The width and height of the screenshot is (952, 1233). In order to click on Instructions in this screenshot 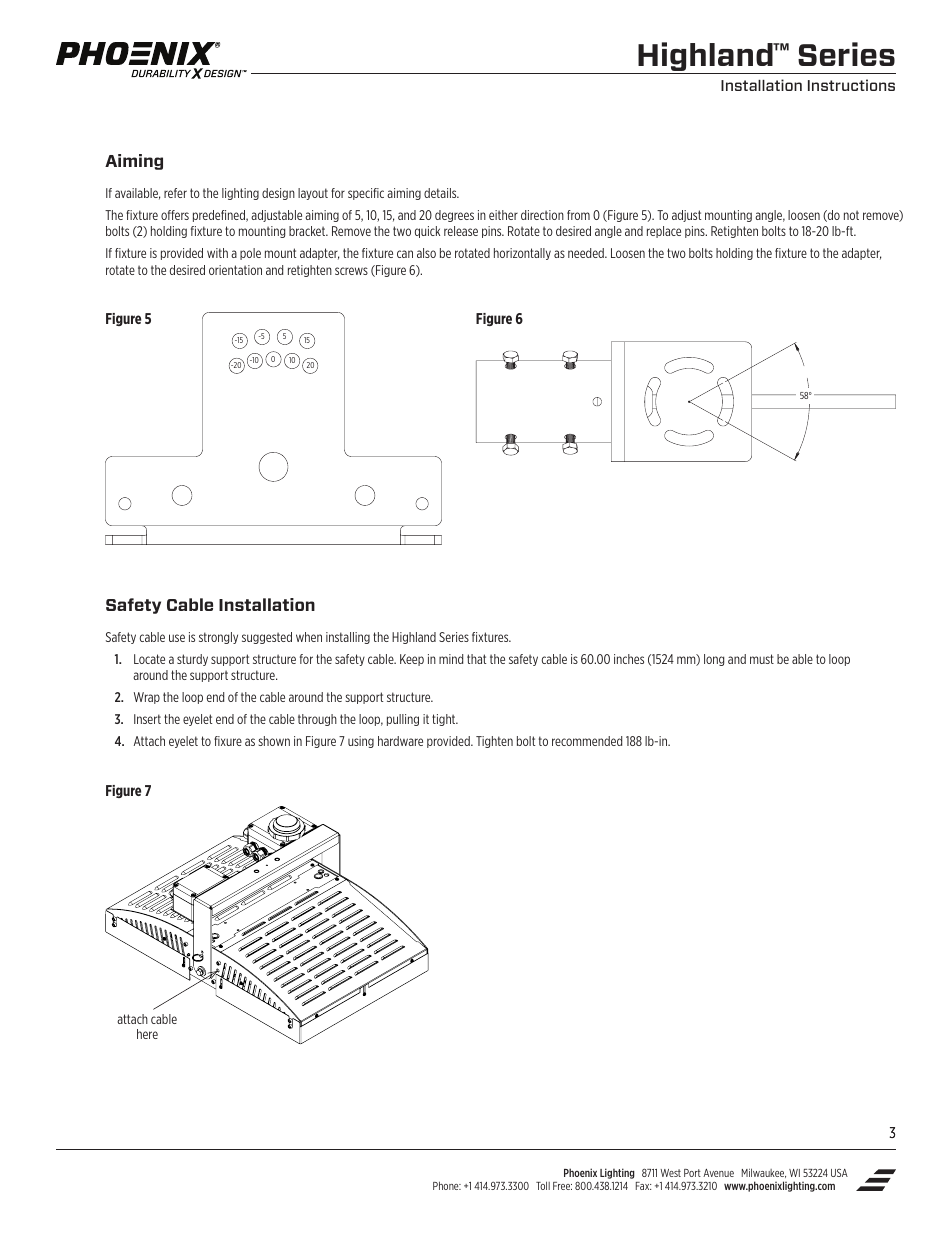, I will do `click(851, 85)`.
